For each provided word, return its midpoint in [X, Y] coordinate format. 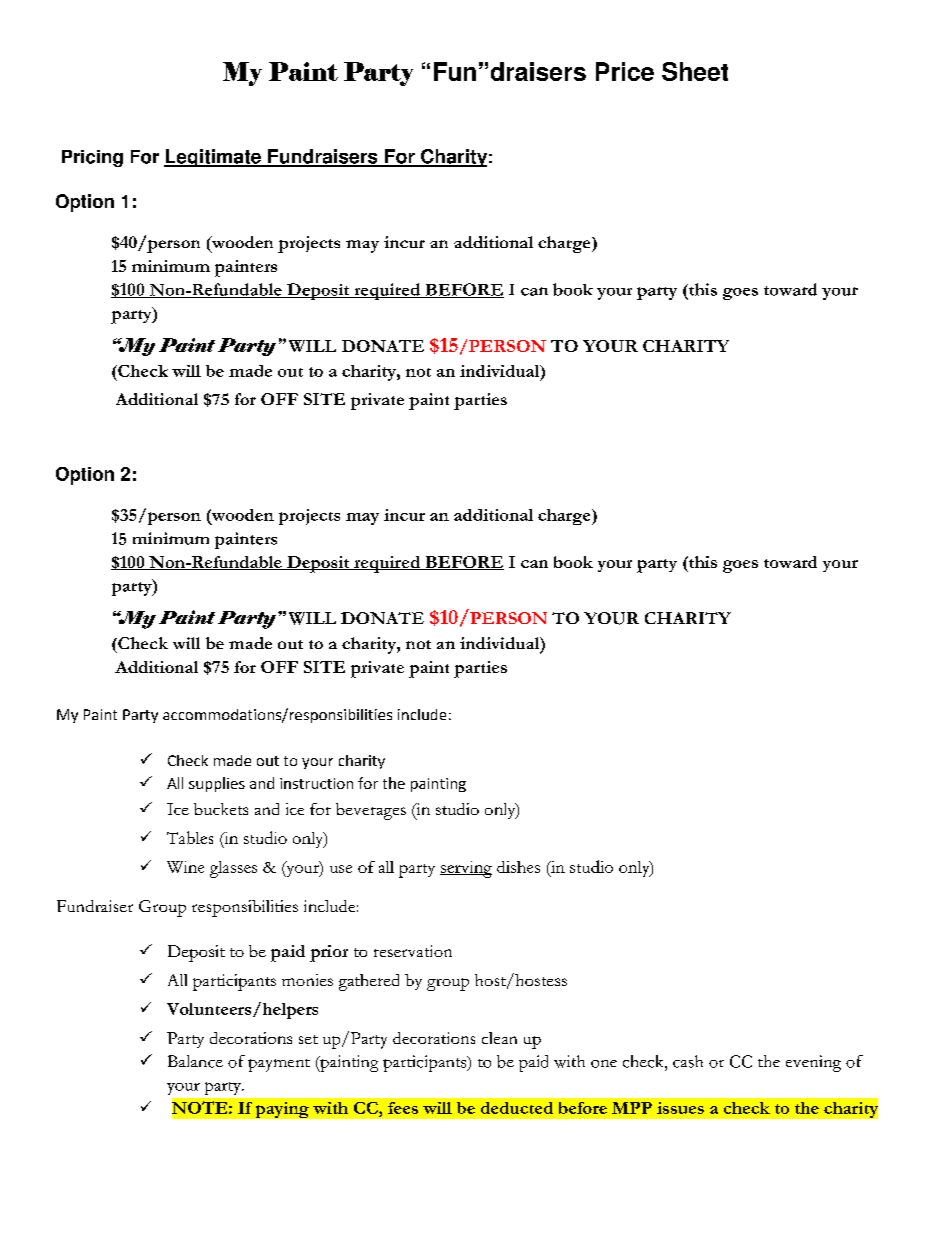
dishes [518, 867]
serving [466, 869]
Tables [190, 837]
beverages [371, 811]
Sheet [695, 71]
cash [688, 1061]
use [341, 869]
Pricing [92, 158]
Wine [185, 867]
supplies [217, 784]
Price [625, 71]
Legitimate [213, 158]
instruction [316, 783]
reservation [413, 951]
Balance [195, 1061]
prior [329, 953]
